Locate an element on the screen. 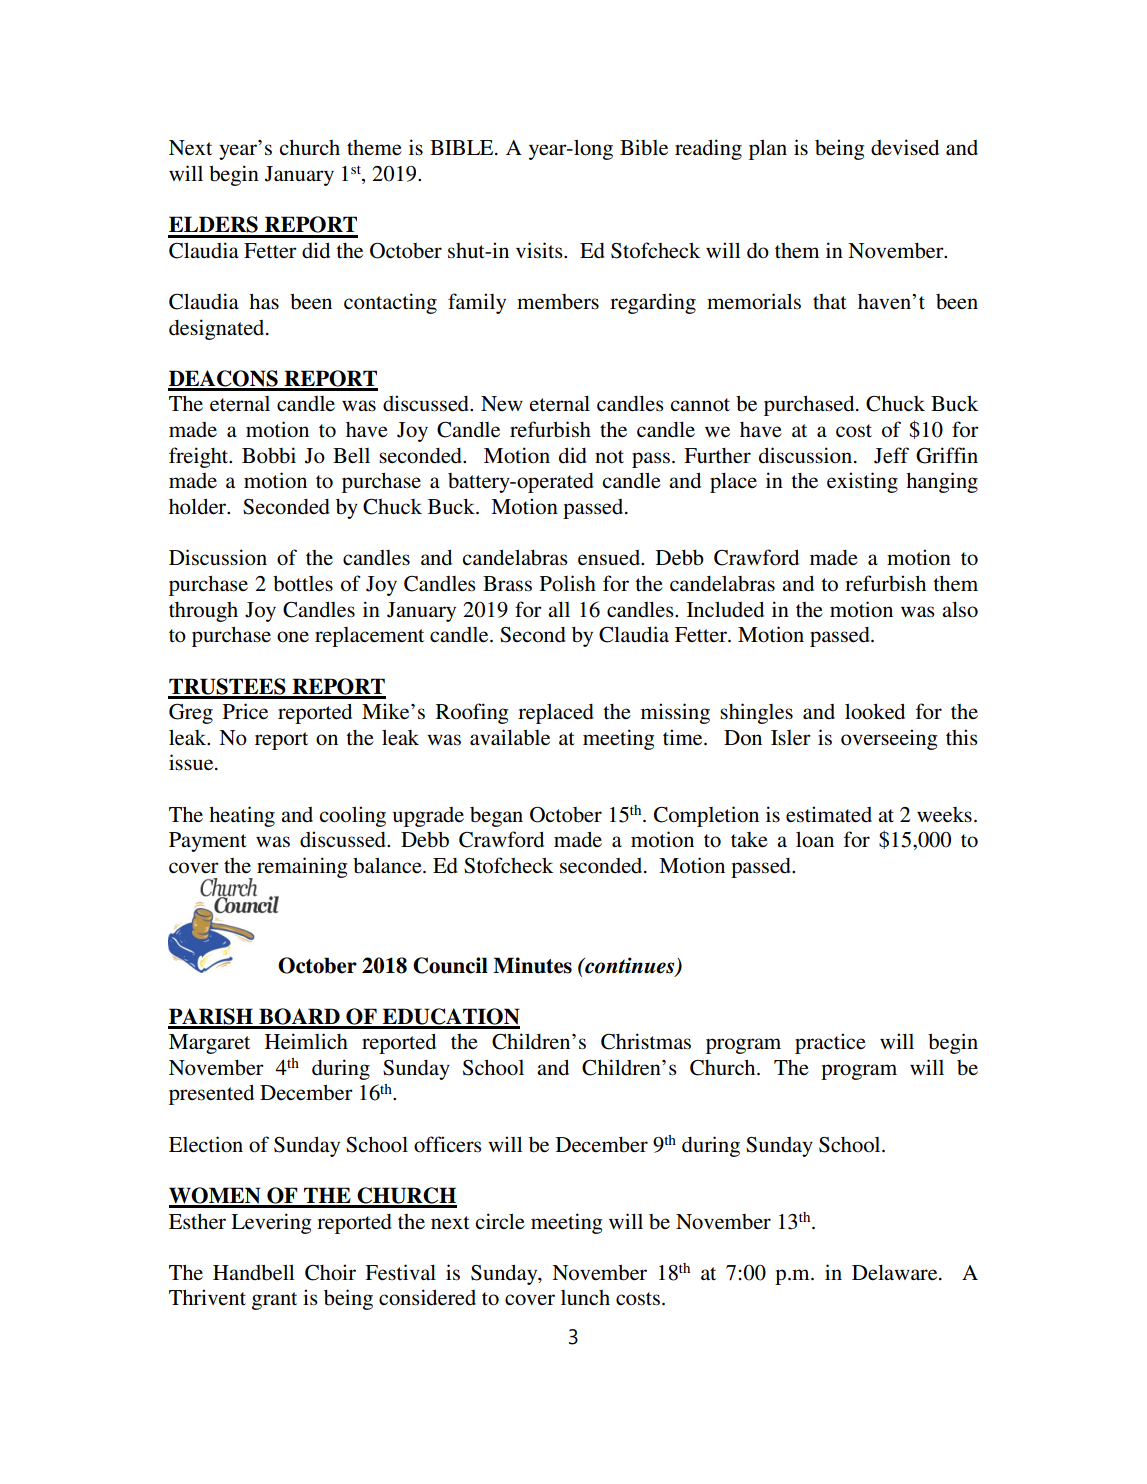  Jeff is located at coordinates (891, 455).
